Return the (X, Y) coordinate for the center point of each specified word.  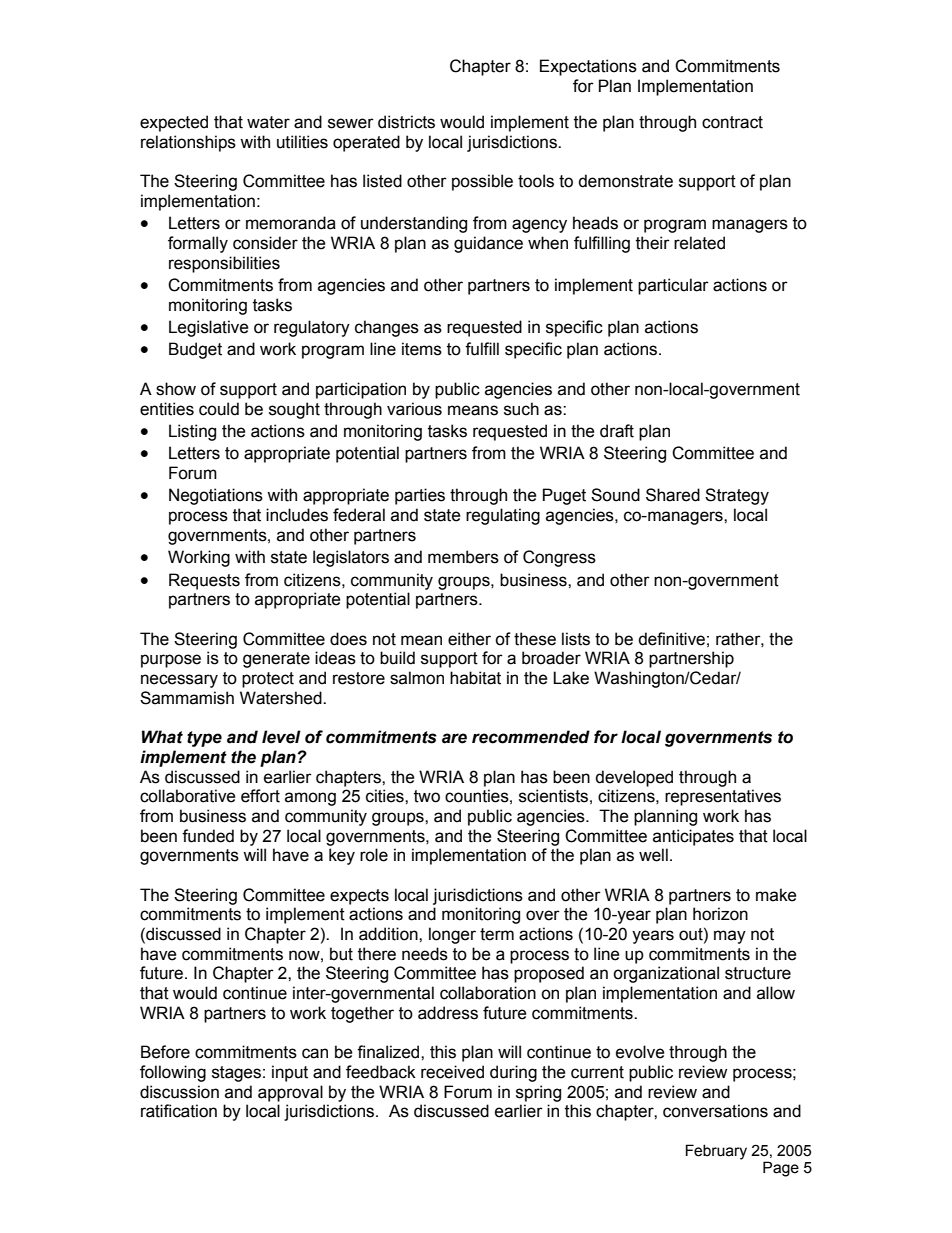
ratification (179, 1111)
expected (174, 123)
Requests (204, 581)
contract (732, 122)
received (452, 1072)
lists (576, 639)
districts (406, 122)
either (469, 639)
